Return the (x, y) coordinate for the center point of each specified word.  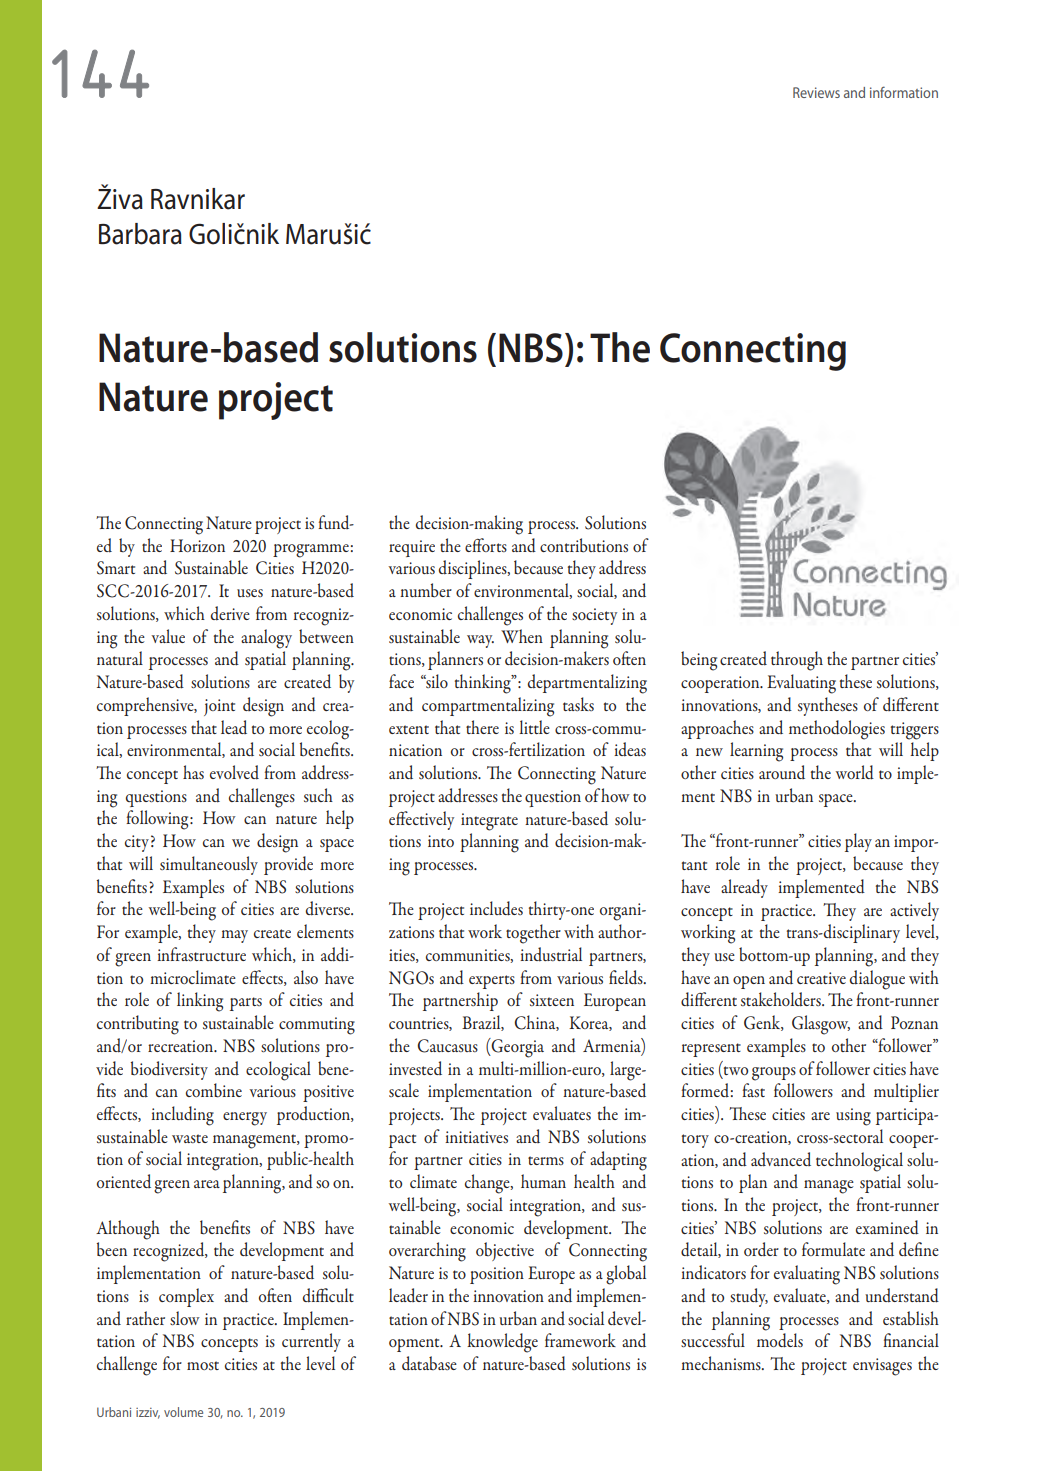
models (780, 1340)
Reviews (816, 92)
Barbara (140, 234)
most (203, 1365)
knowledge (502, 1343)
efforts (486, 545)
